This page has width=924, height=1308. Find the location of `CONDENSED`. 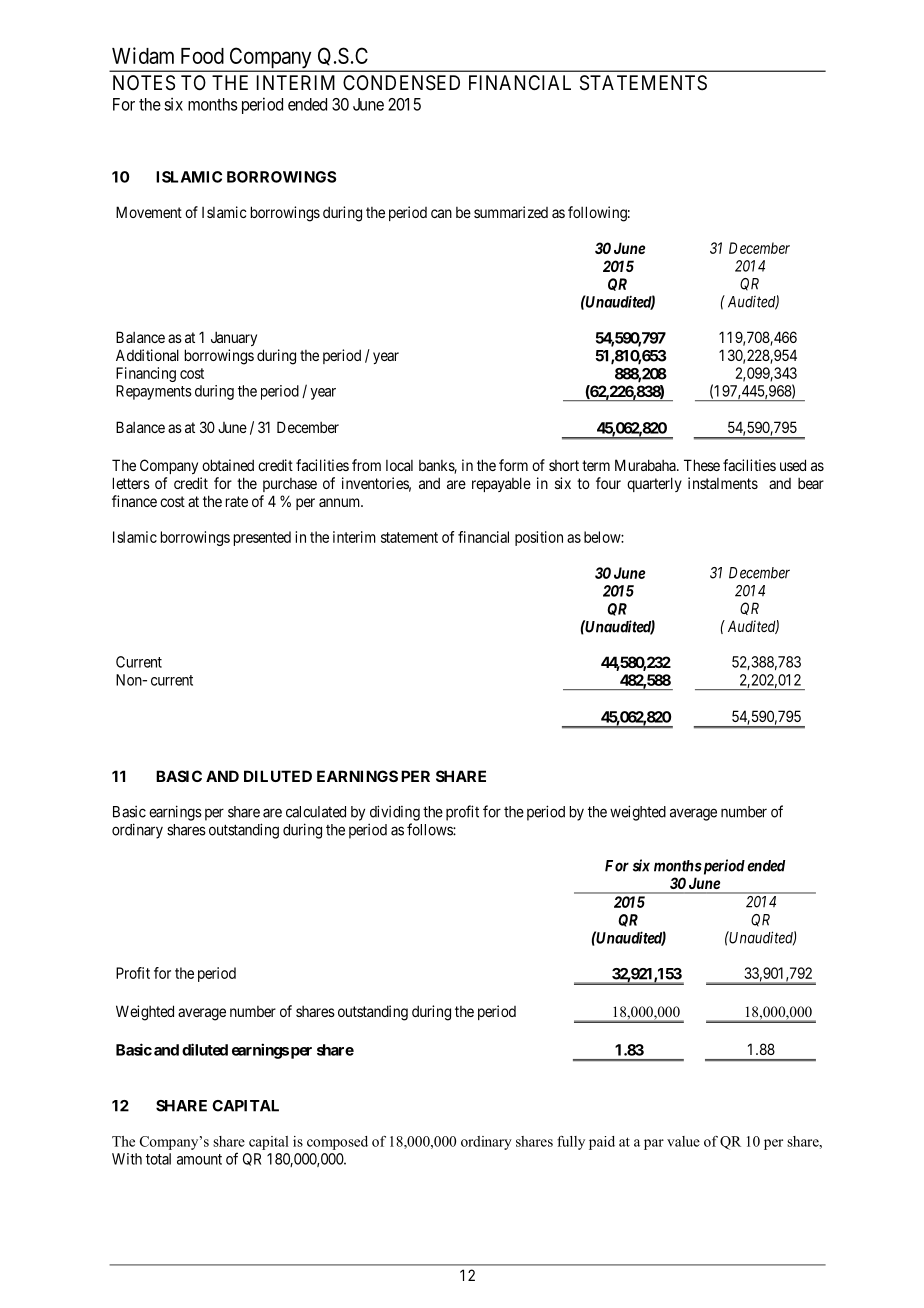

CONDENSED is located at coordinates (401, 83).
